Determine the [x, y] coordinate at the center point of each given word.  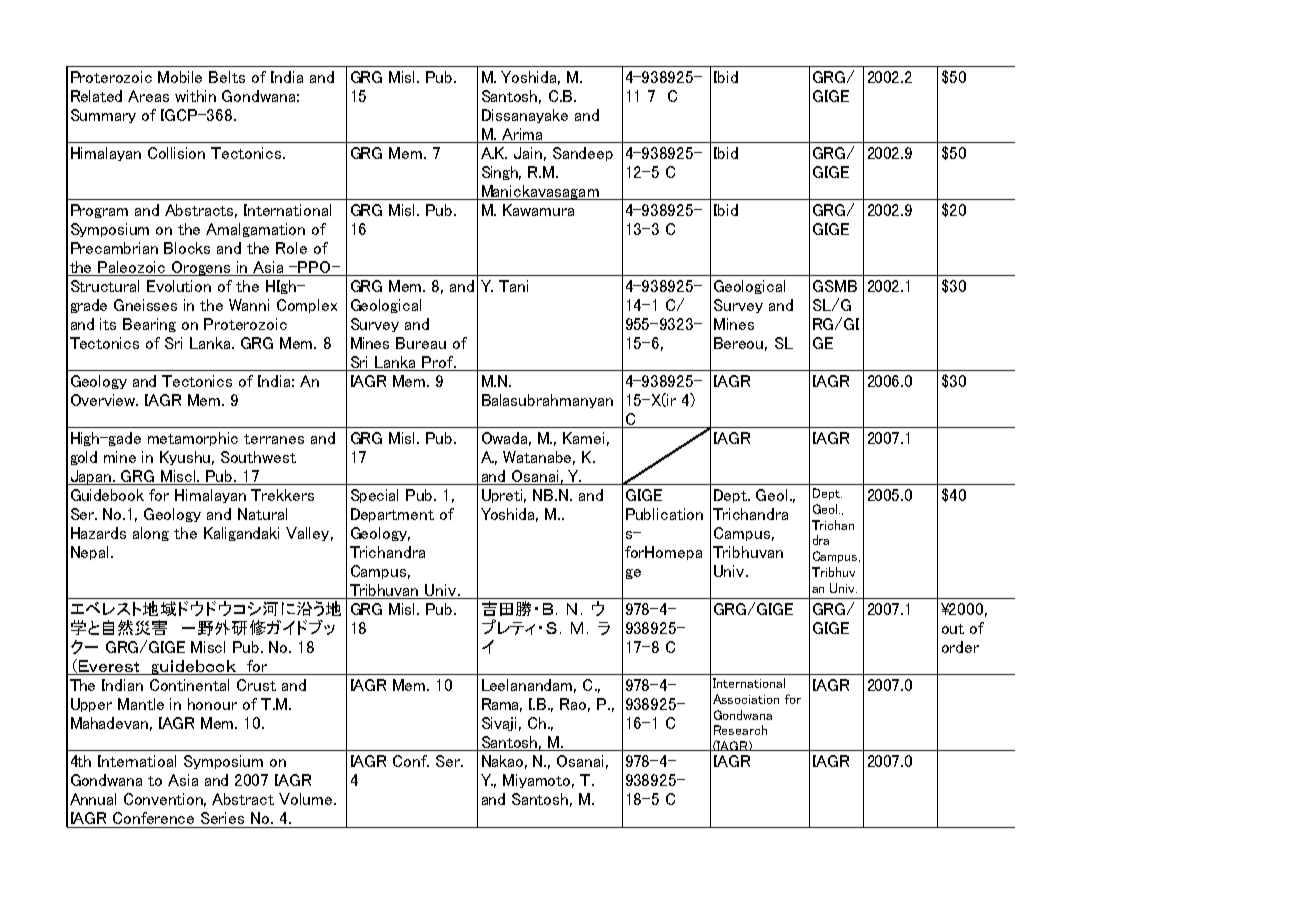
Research [740, 730]
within [195, 96]
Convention [165, 800]
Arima [522, 134]
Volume [307, 799]
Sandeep [583, 154]
